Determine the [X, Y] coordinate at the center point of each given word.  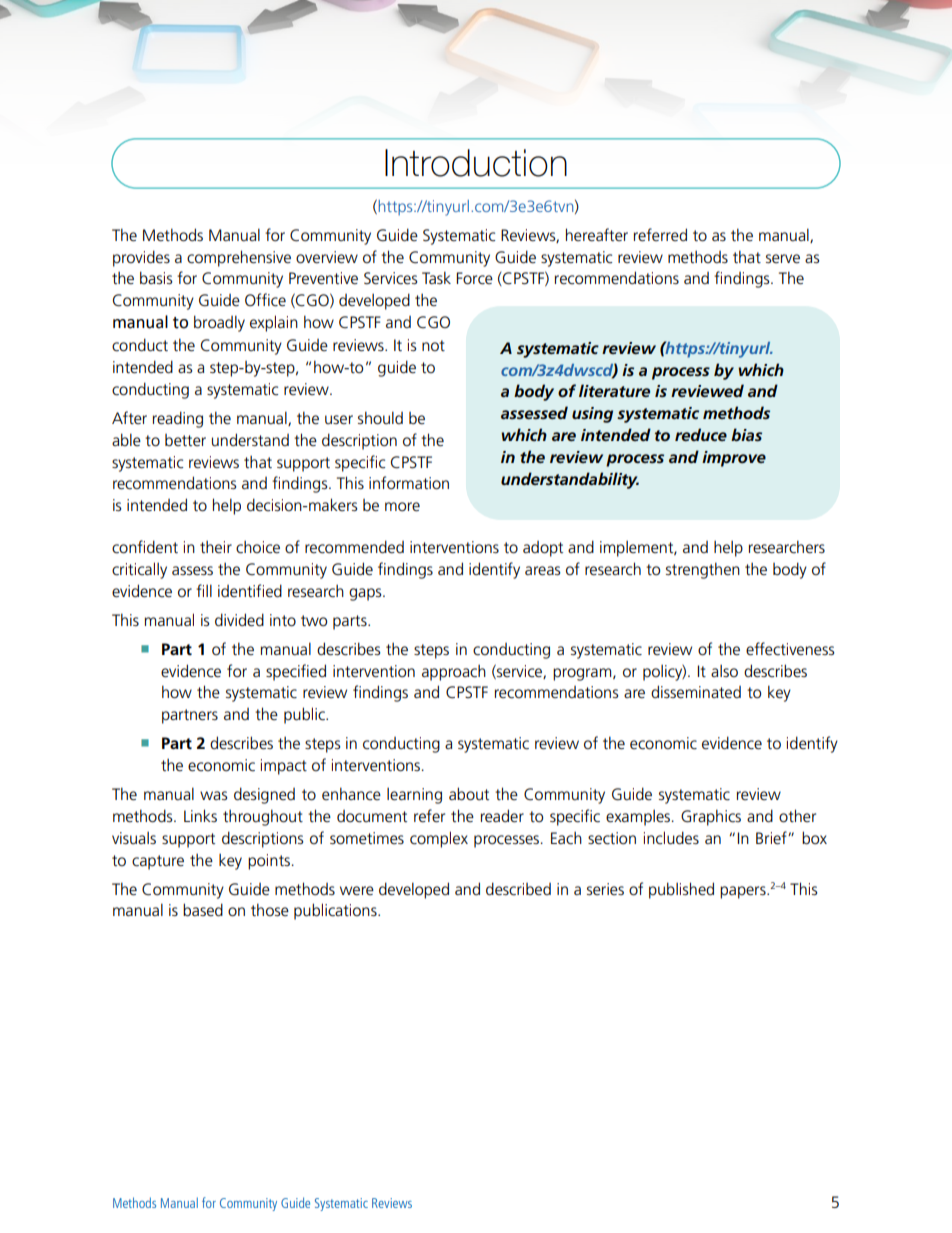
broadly [219, 323]
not [433, 345]
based [203, 910]
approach [454, 672]
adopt [543, 549]
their [216, 547]
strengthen [703, 570]
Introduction [476, 163]
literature [614, 390]
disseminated [696, 692]
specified [296, 672]
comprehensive [239, 258]
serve [783, 259]
